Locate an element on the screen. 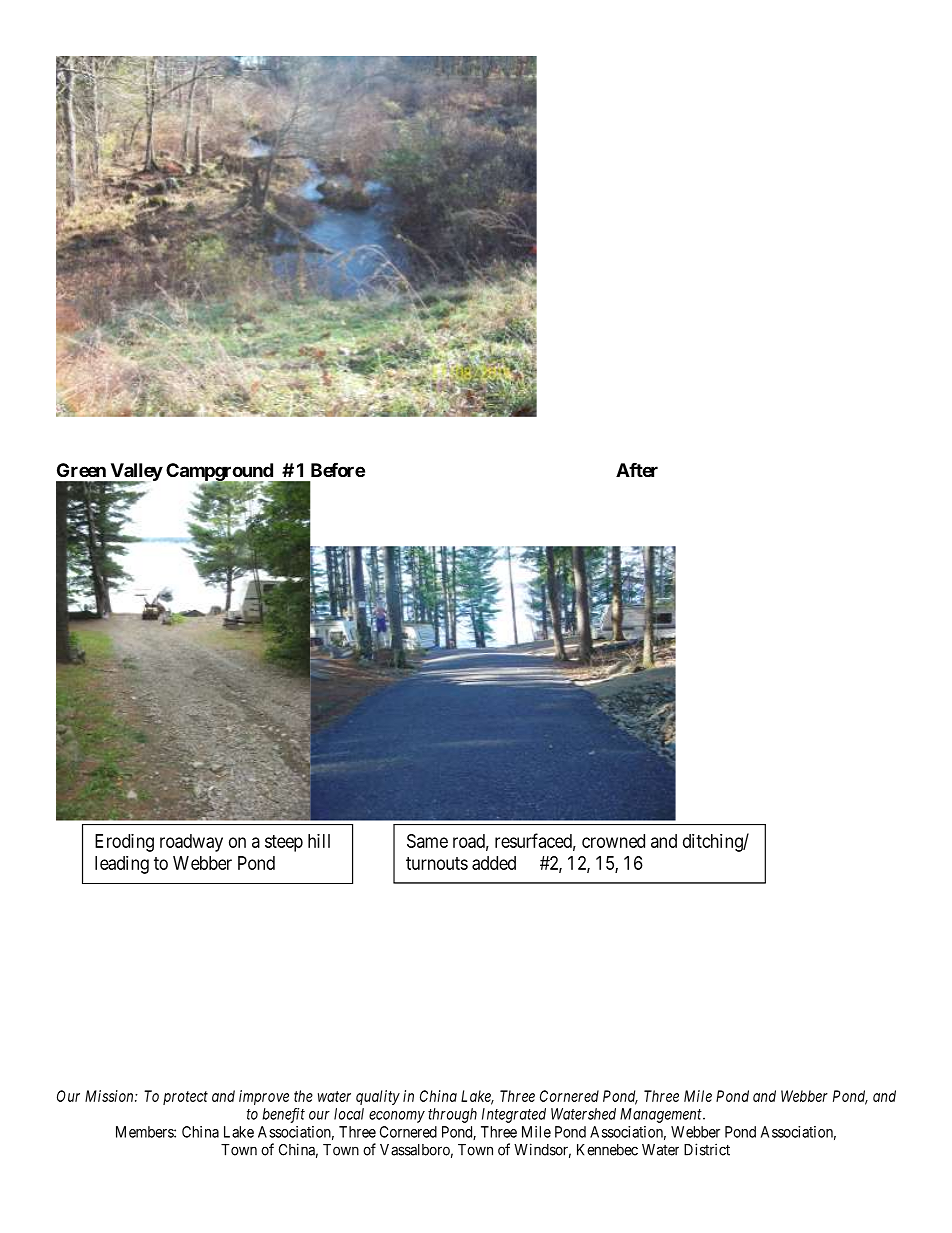 Image resolution: width=952 pixels, height=1233 pixels. Green is located at coordinates (81, 470).
